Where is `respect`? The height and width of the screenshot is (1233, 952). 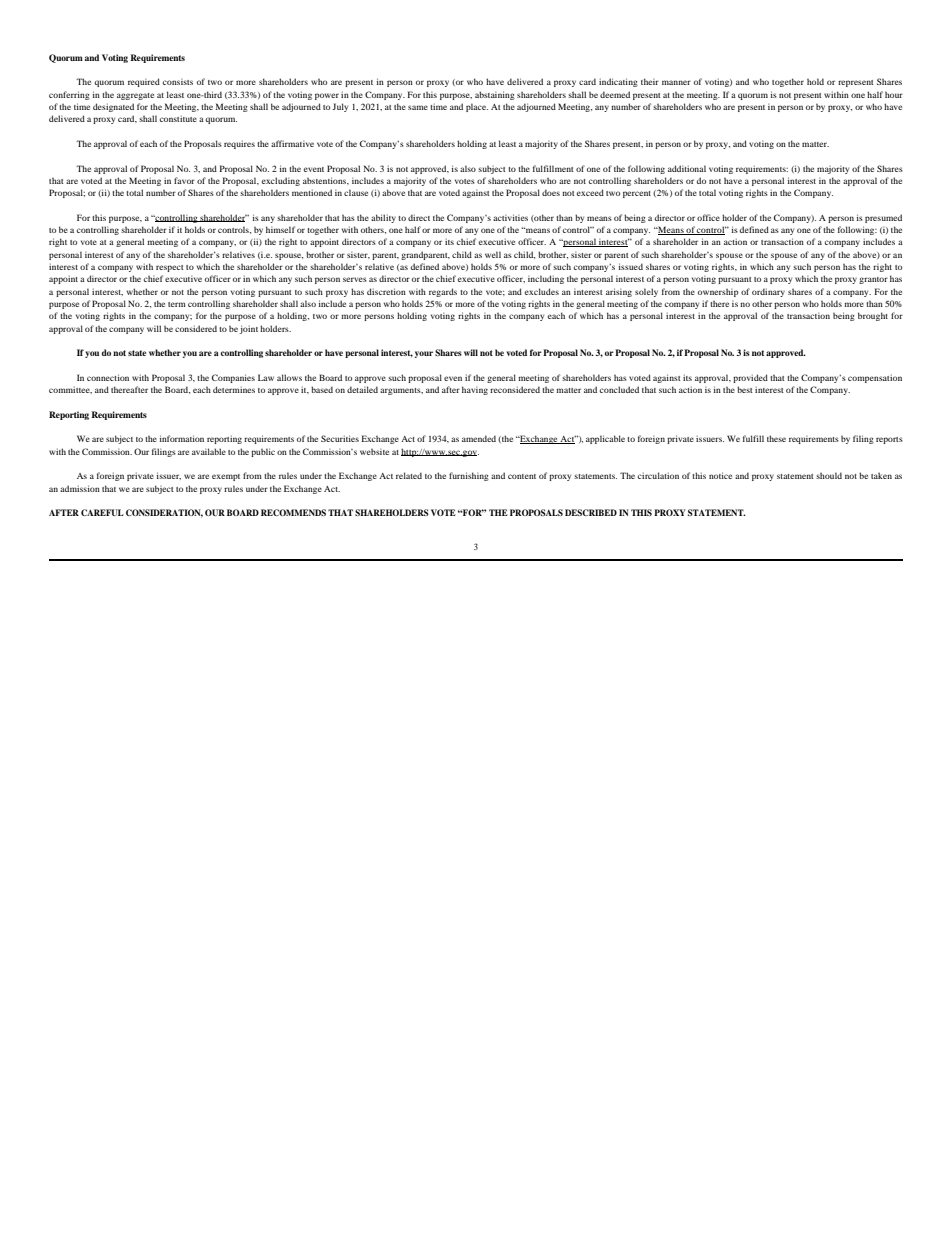 respect is located at coordinates (170, 268).
